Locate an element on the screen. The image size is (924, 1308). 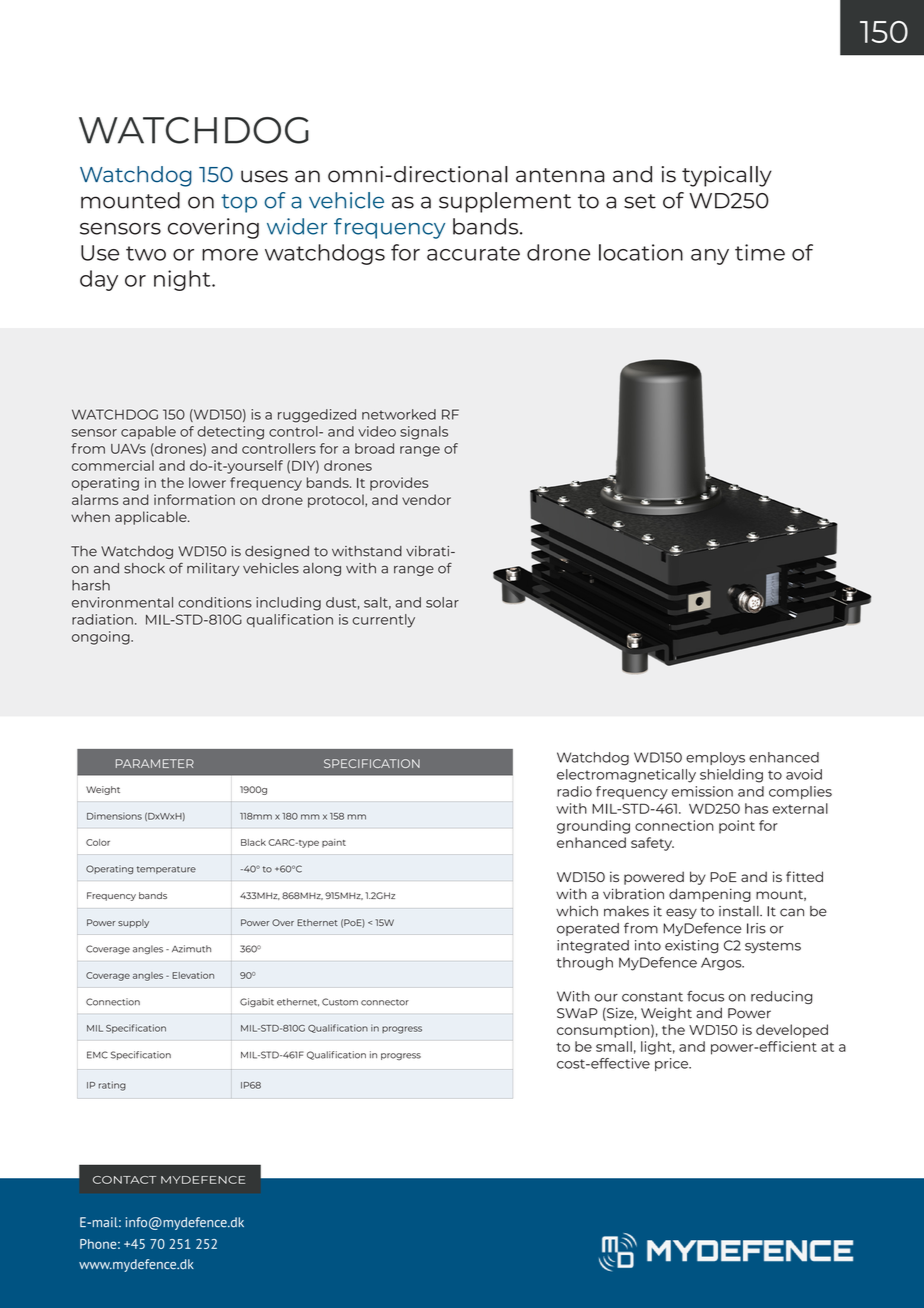
top is located at coordinates (239, 203).
